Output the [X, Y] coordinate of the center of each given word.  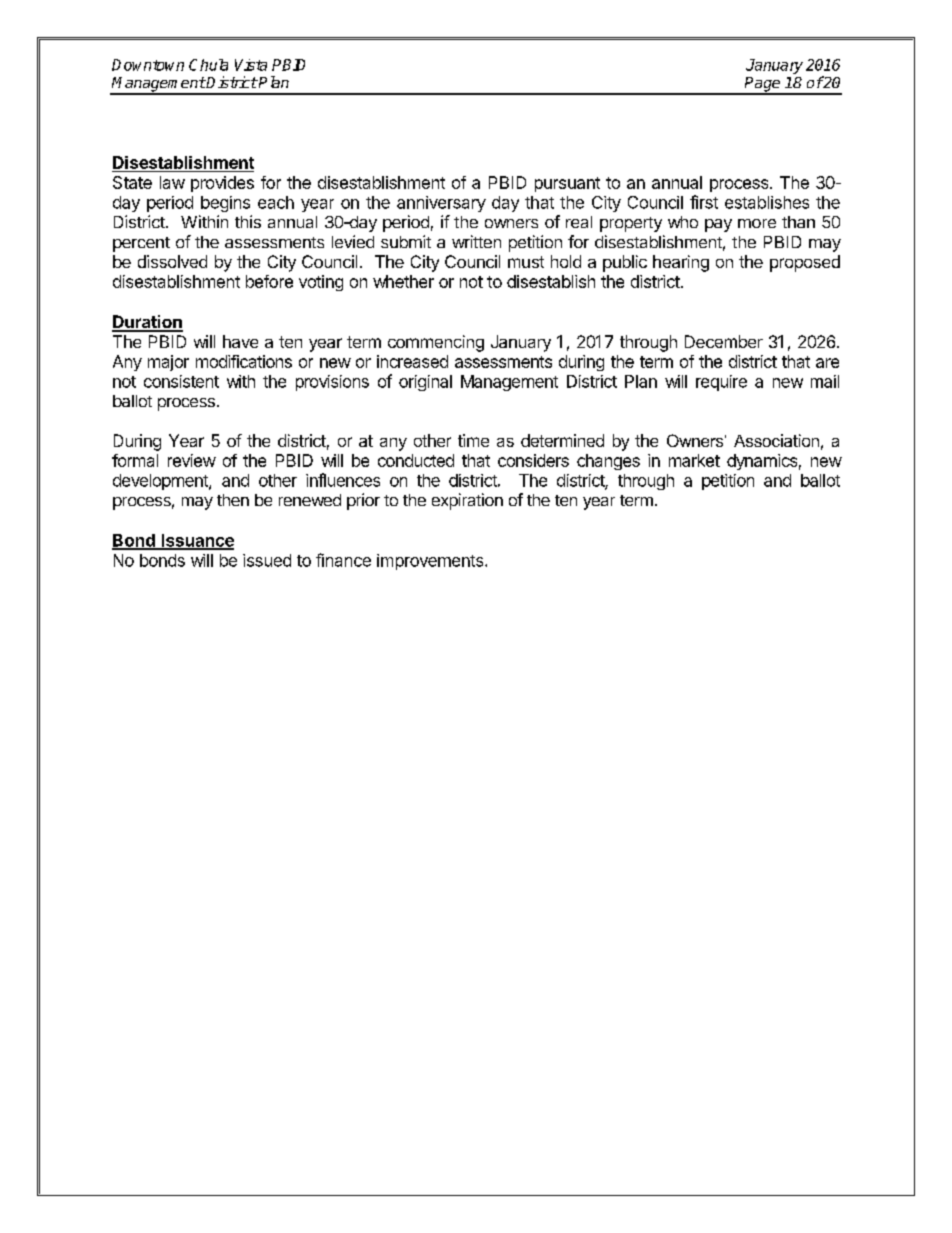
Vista [251, 65]
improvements [431, 562]
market [694, 460]
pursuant [567, 184]
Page [763, 85]
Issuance [196, 541]
